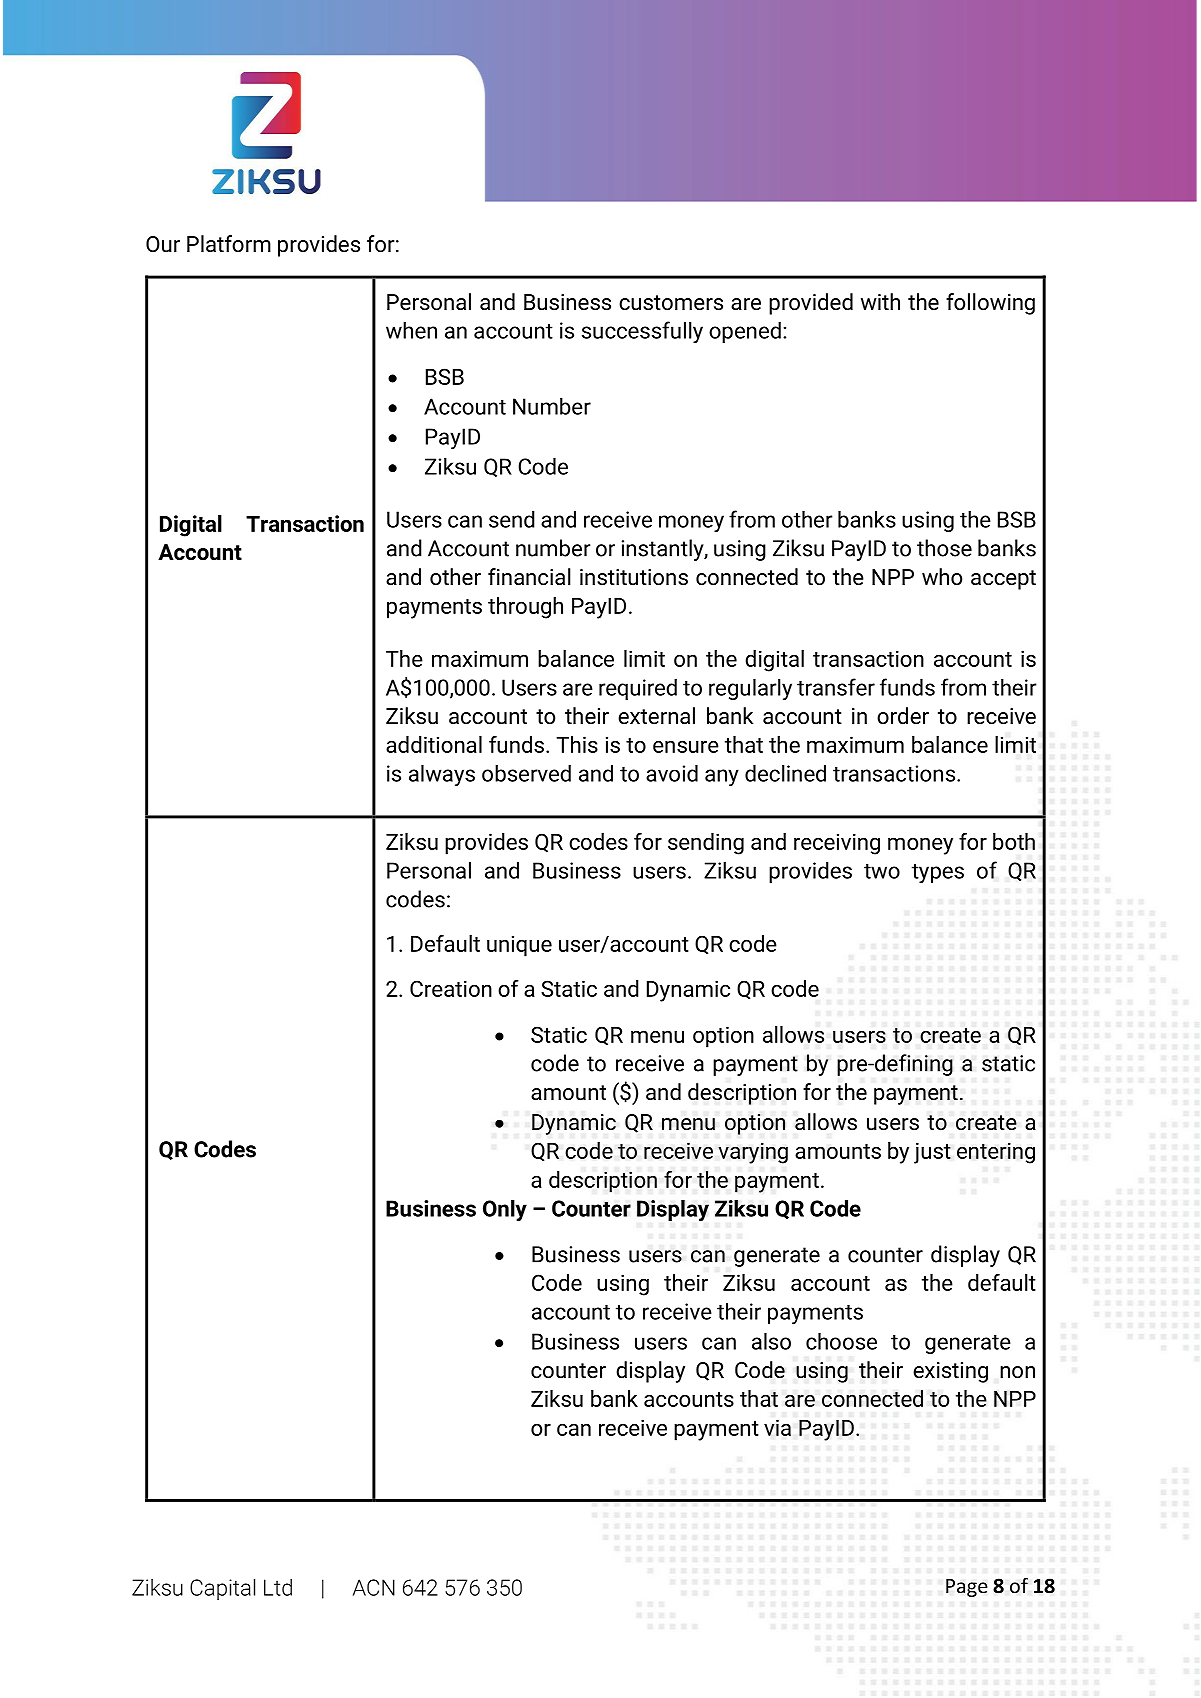  What do you see at coordinates (771, 1341) in the screenshot?
I see `also` at bounding box center [771, 1341].
